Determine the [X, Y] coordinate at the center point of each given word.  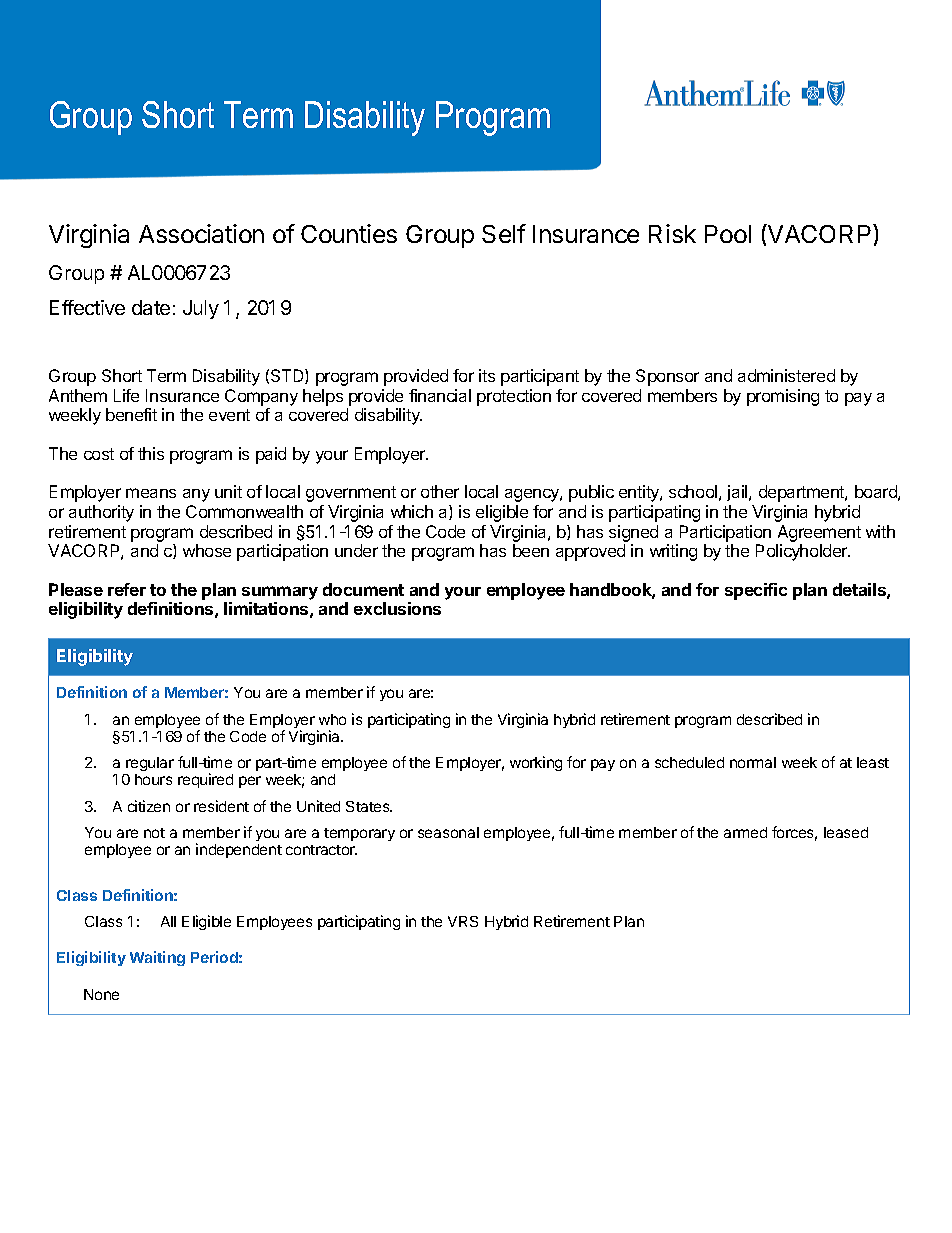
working [536, 763]
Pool [728, 234]
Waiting [157, 958]
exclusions [397, 608]
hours [153, 779]
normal [753, 762]
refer [127, 589]
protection [514, 397]
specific [756, 591]
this [151, 453]
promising [783, 397]
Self [504, 233]
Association [201, 233]
